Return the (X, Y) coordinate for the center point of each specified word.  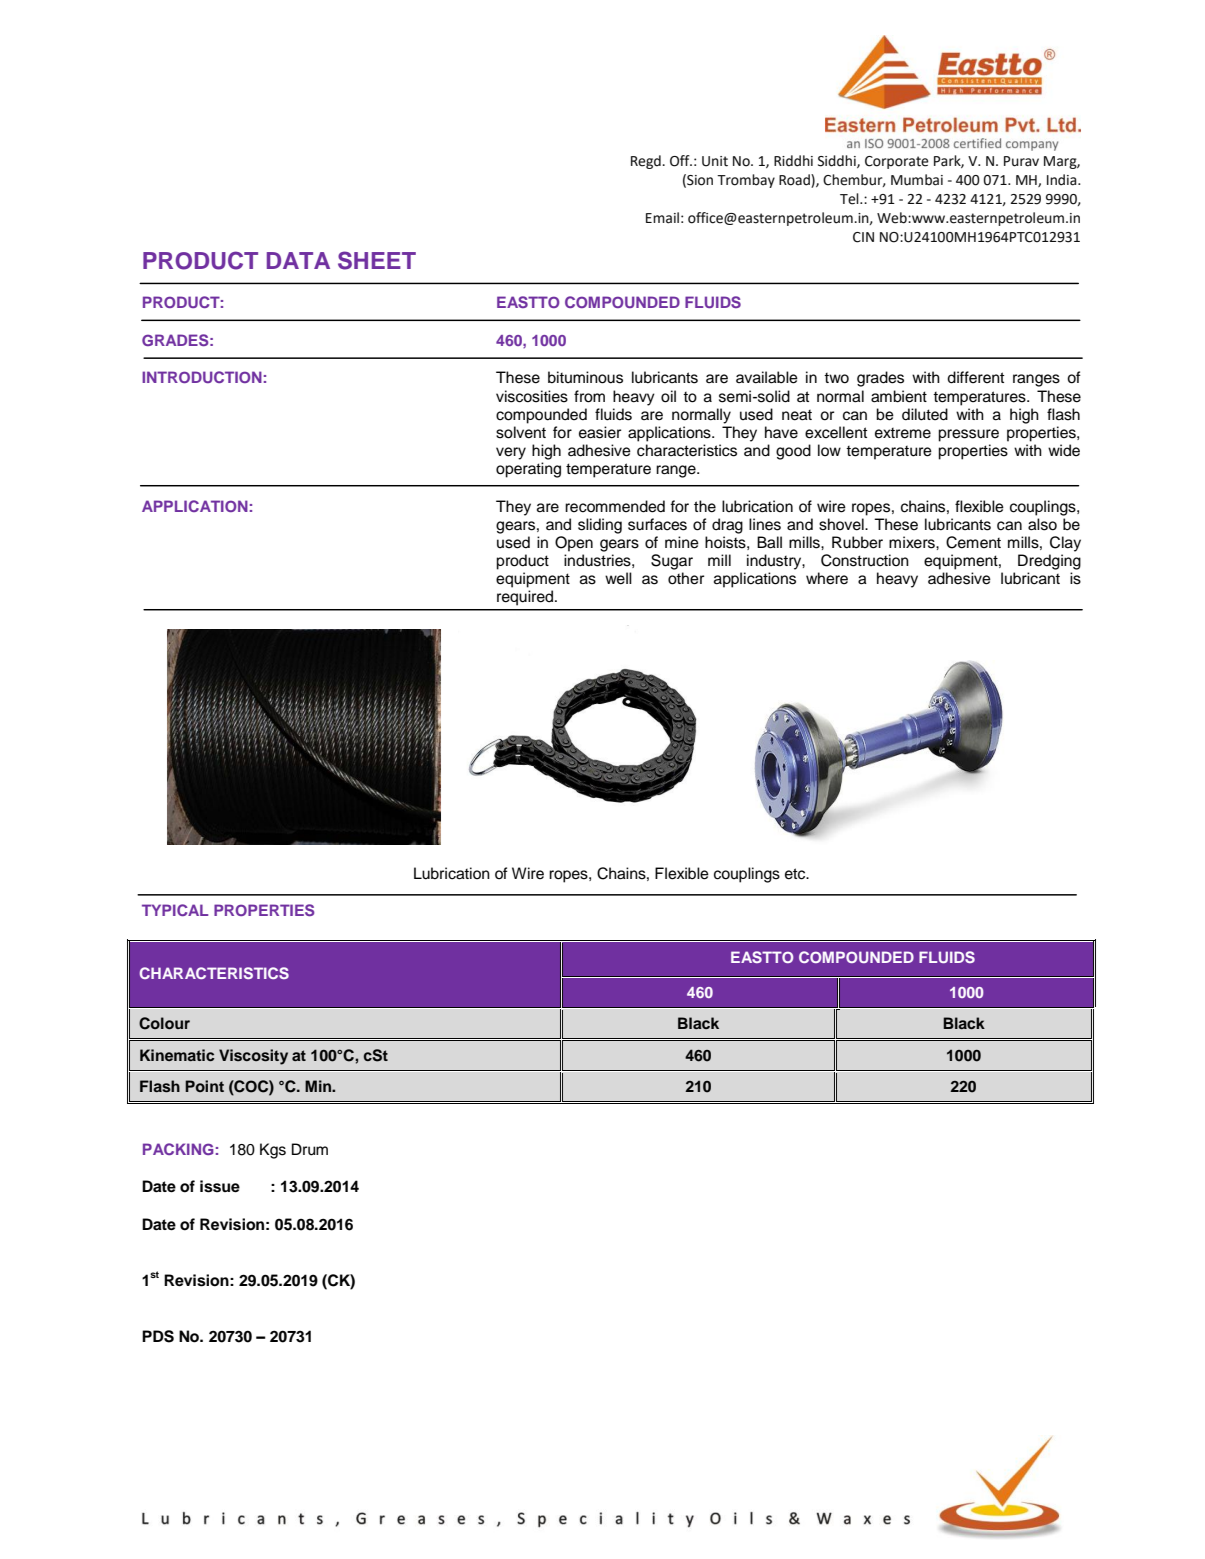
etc (796, 874)
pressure (968, 435)
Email (662, 218)
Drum (310, 1149)
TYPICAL (175, 910)
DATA (298, 260)
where (827, 578)
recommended (615, 506)
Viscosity (253, 1057)
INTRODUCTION (202, 377)
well (618, 578)
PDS (158, 1336)
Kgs (273, 1151)
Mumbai (917, 180)
